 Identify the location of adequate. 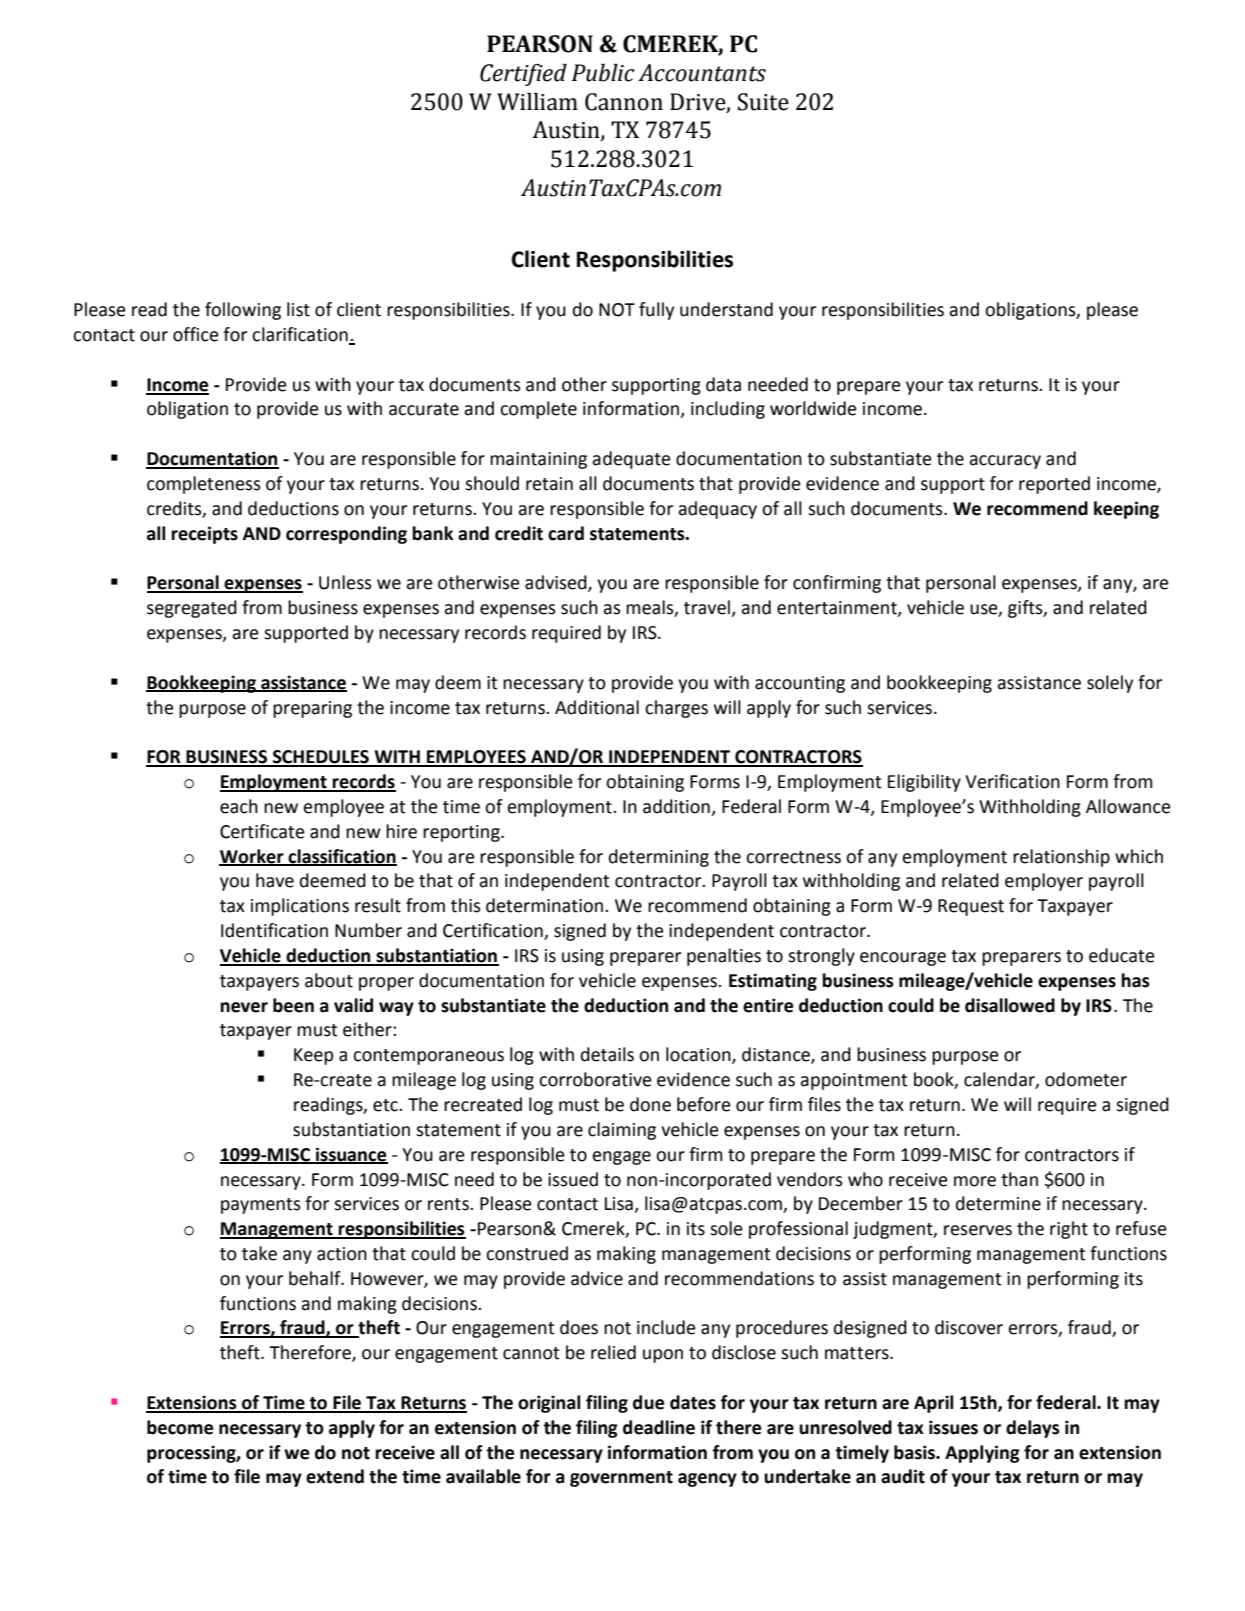
(631, 460).
